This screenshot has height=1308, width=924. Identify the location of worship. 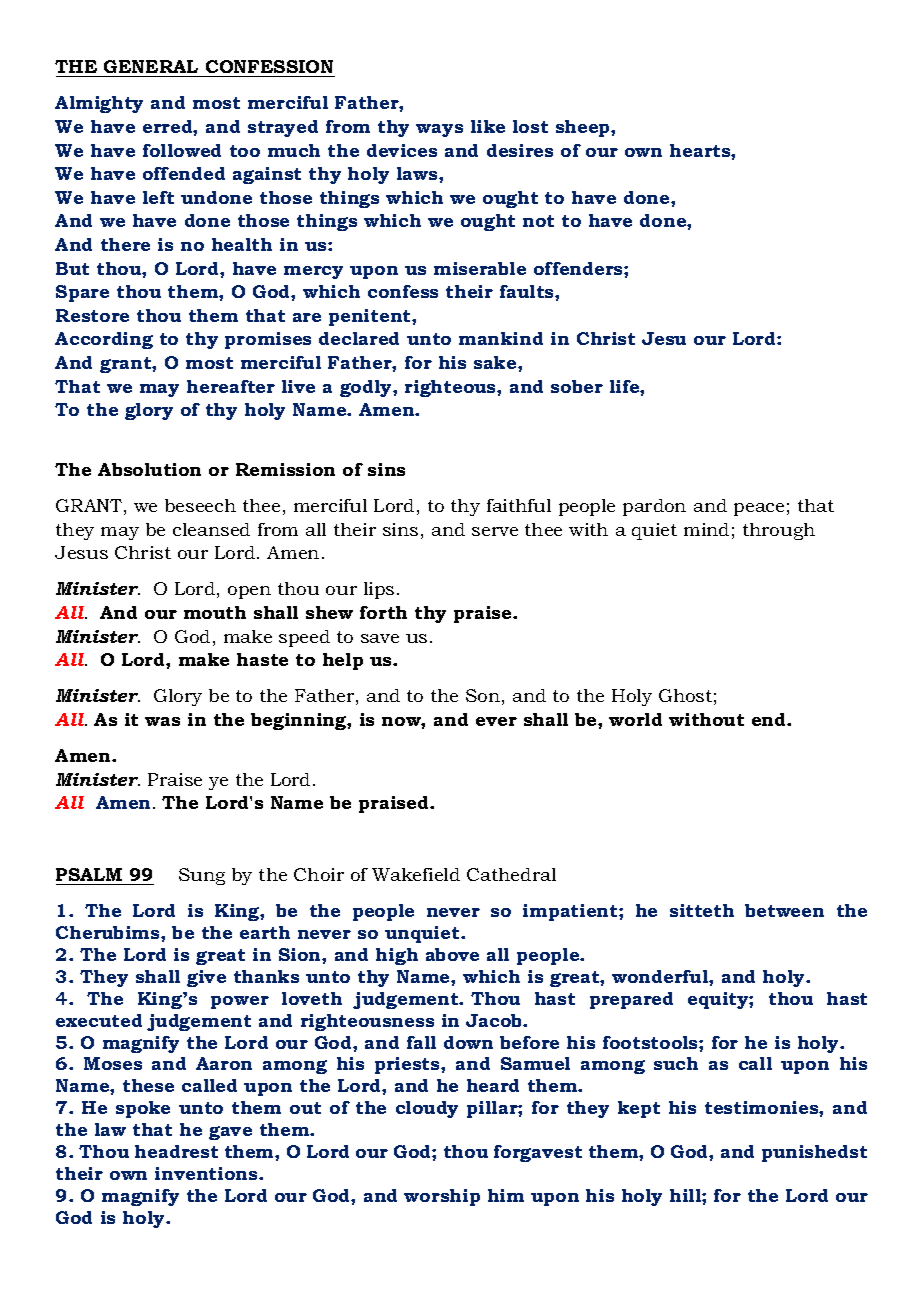
(442, 1197).
